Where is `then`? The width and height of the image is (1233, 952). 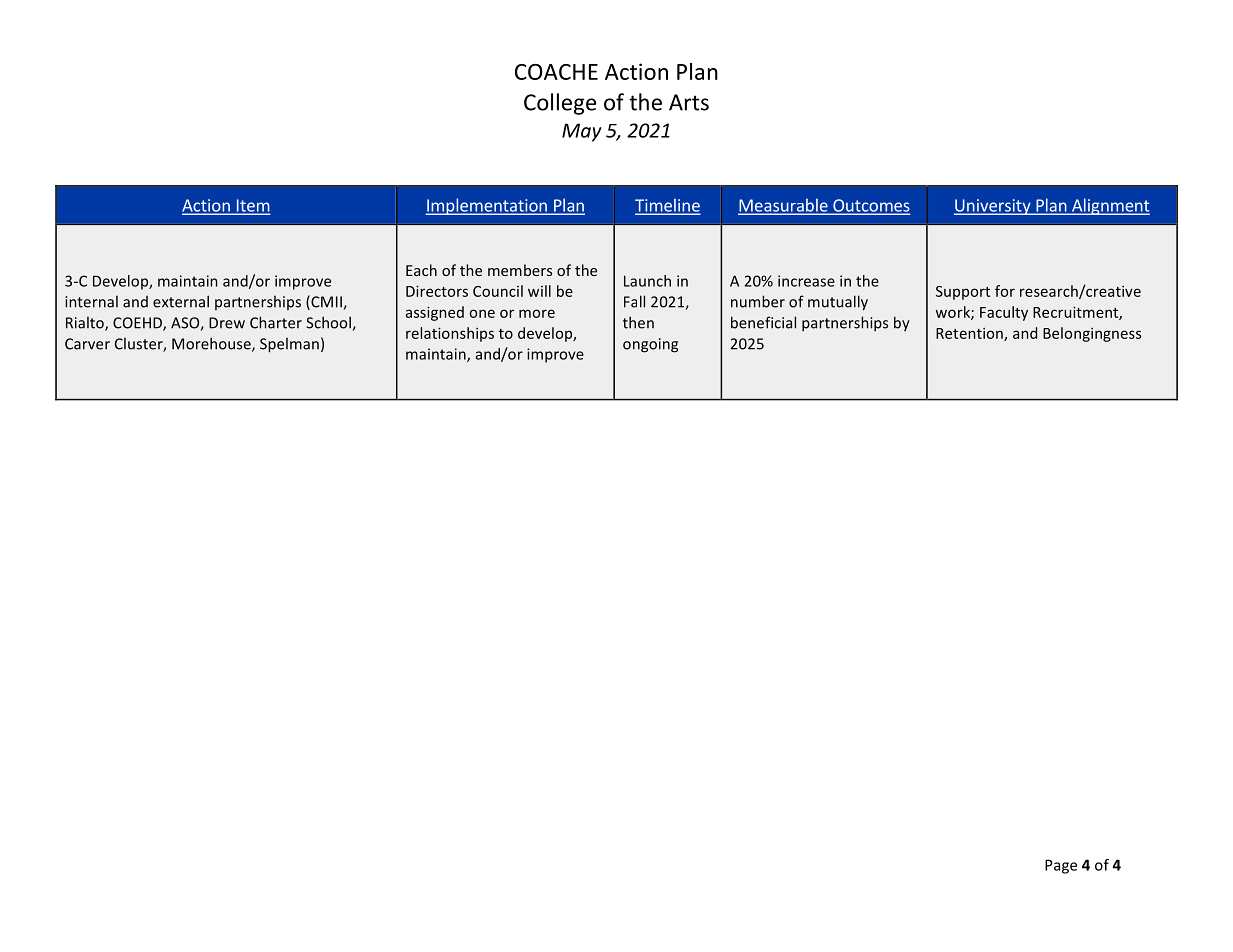 then is located at coordinates (638, 322).
